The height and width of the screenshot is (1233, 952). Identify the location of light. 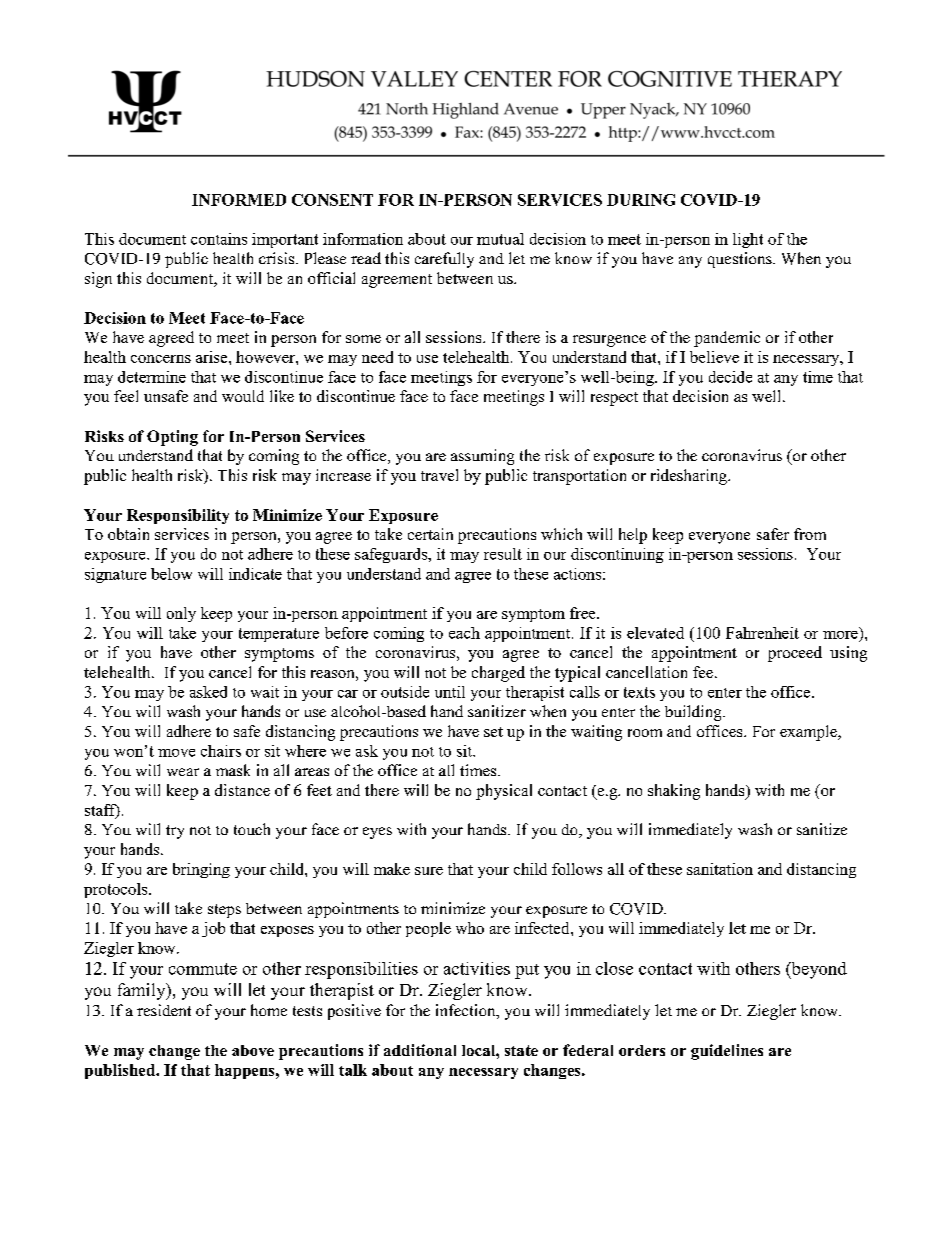
(748, 240).
